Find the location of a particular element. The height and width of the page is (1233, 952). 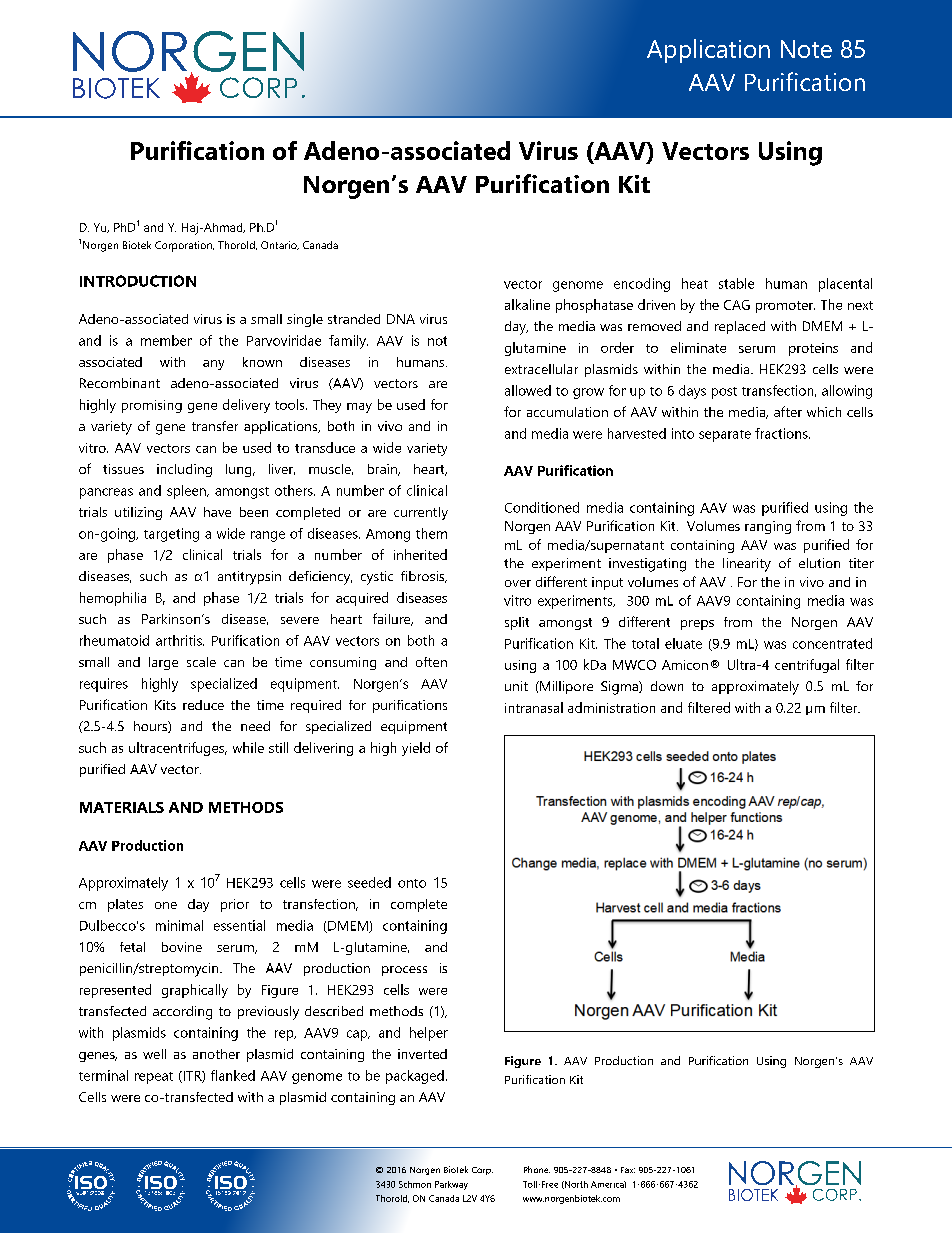

alkaline is located at coordinates (527, 304).
